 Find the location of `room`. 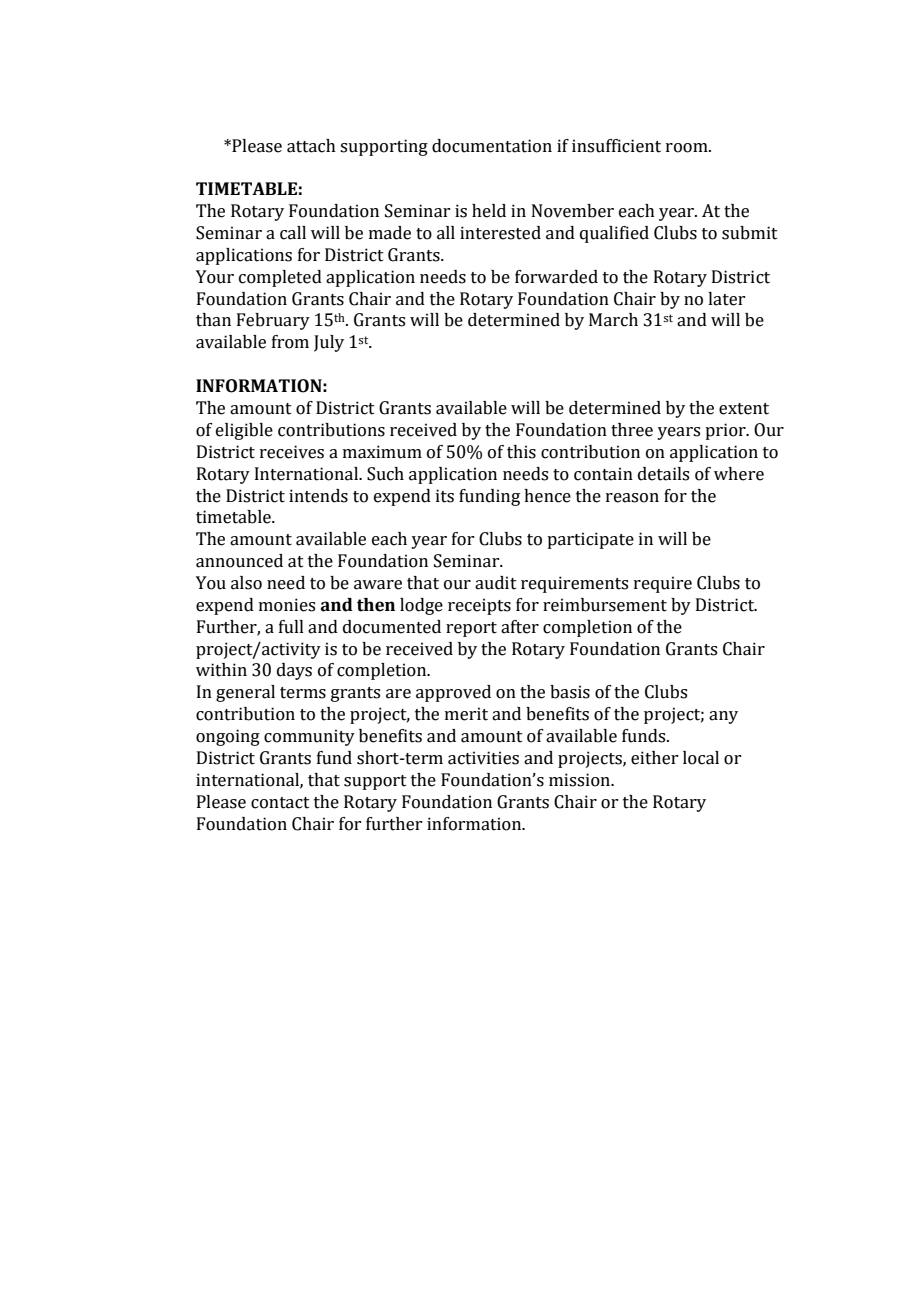

room is located at coordinates (688, 148).
